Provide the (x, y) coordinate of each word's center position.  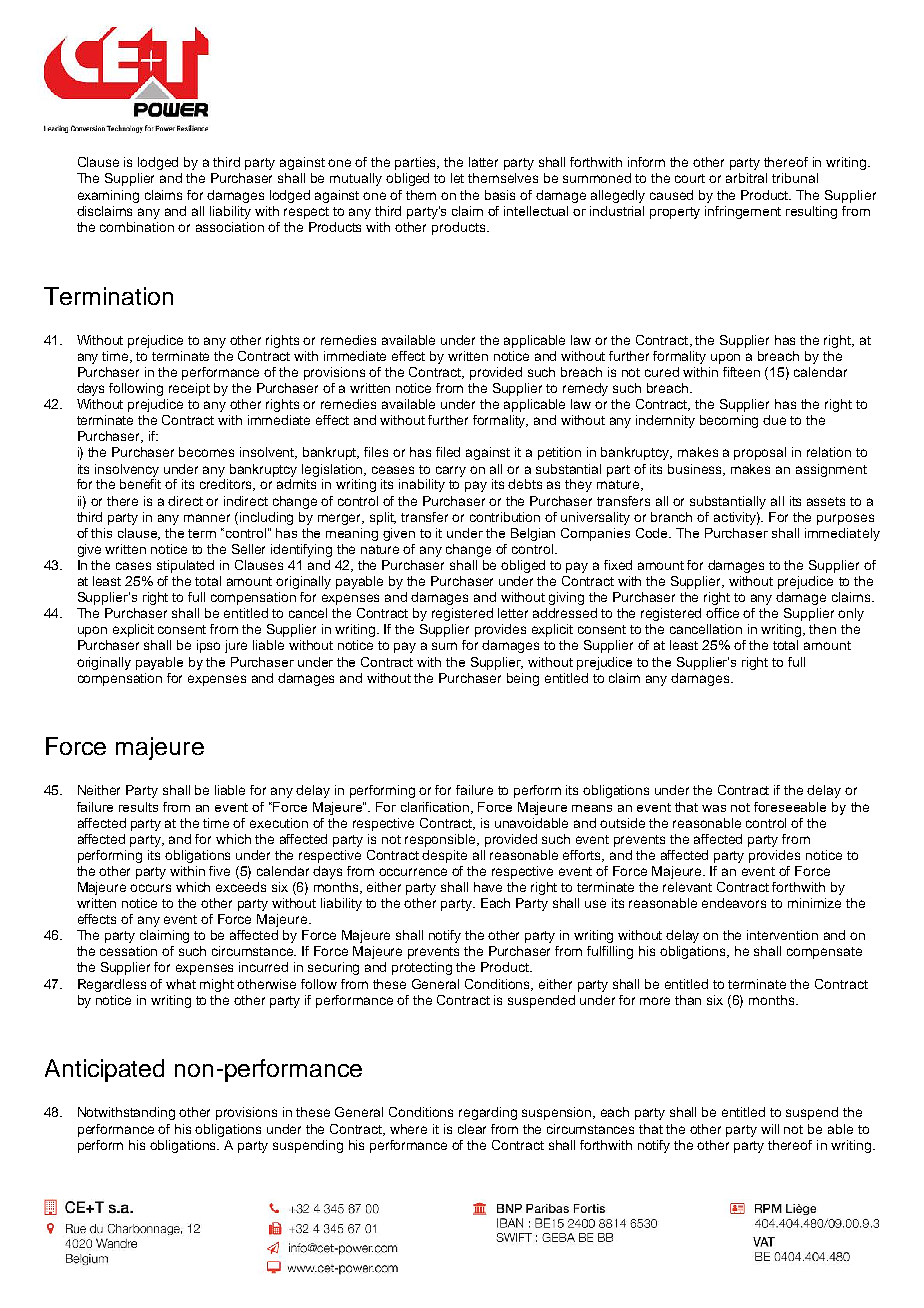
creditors (227, 485)
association (230, 227)
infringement (743, 212)
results (138, 807)
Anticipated (104, 1070)
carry (451, 471)
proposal (760, 453)
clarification (436, 808)
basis (500, 195)
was (714, 808)
